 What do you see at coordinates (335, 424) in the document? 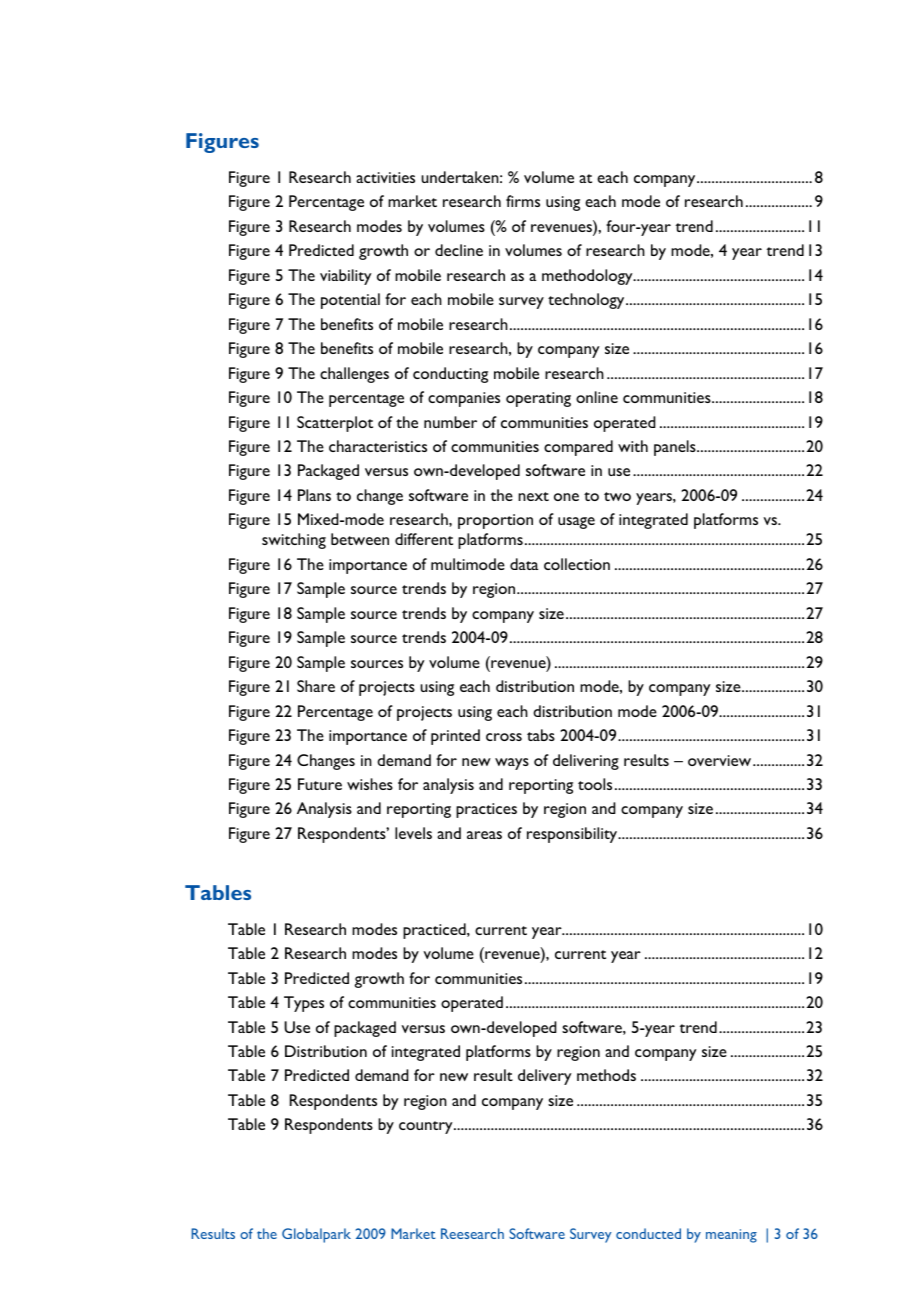
I see `Scatterplot` at bounding box center [335, 424].
